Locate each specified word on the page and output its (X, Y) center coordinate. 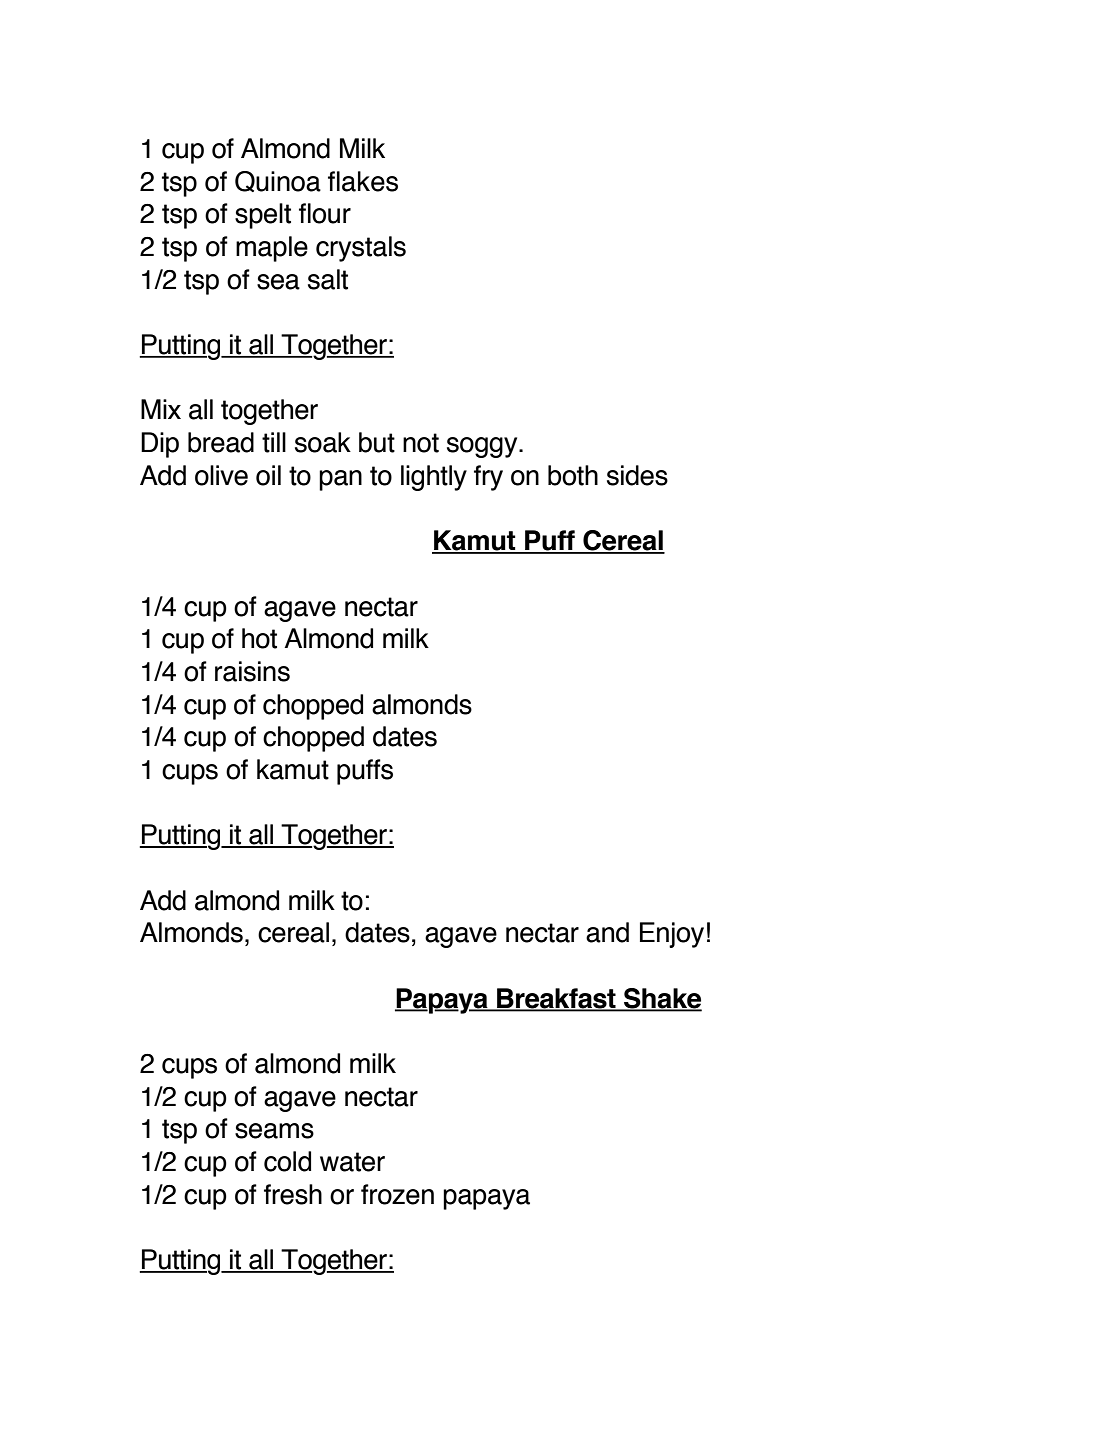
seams (274, 1131)
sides (637, 475)
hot (259, 638)
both (573, 475)
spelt (263, 216)
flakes (363, 181)
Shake (662, 999)
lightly (434, 478)
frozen (397, 1194)
